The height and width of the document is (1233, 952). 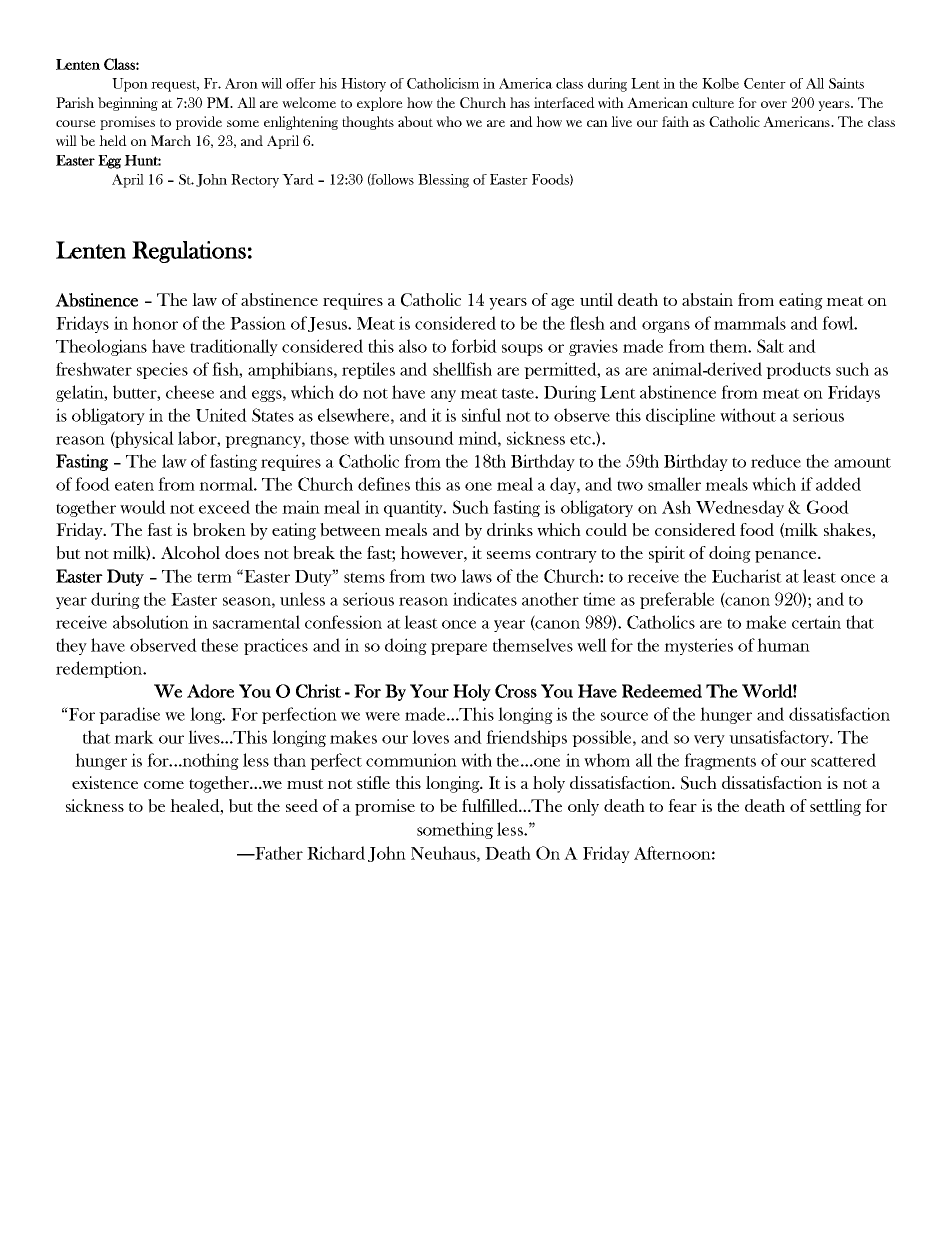 What do you see at coordinates (583, 807) in the document?
I see `only` at bounding box center [583, 807].
